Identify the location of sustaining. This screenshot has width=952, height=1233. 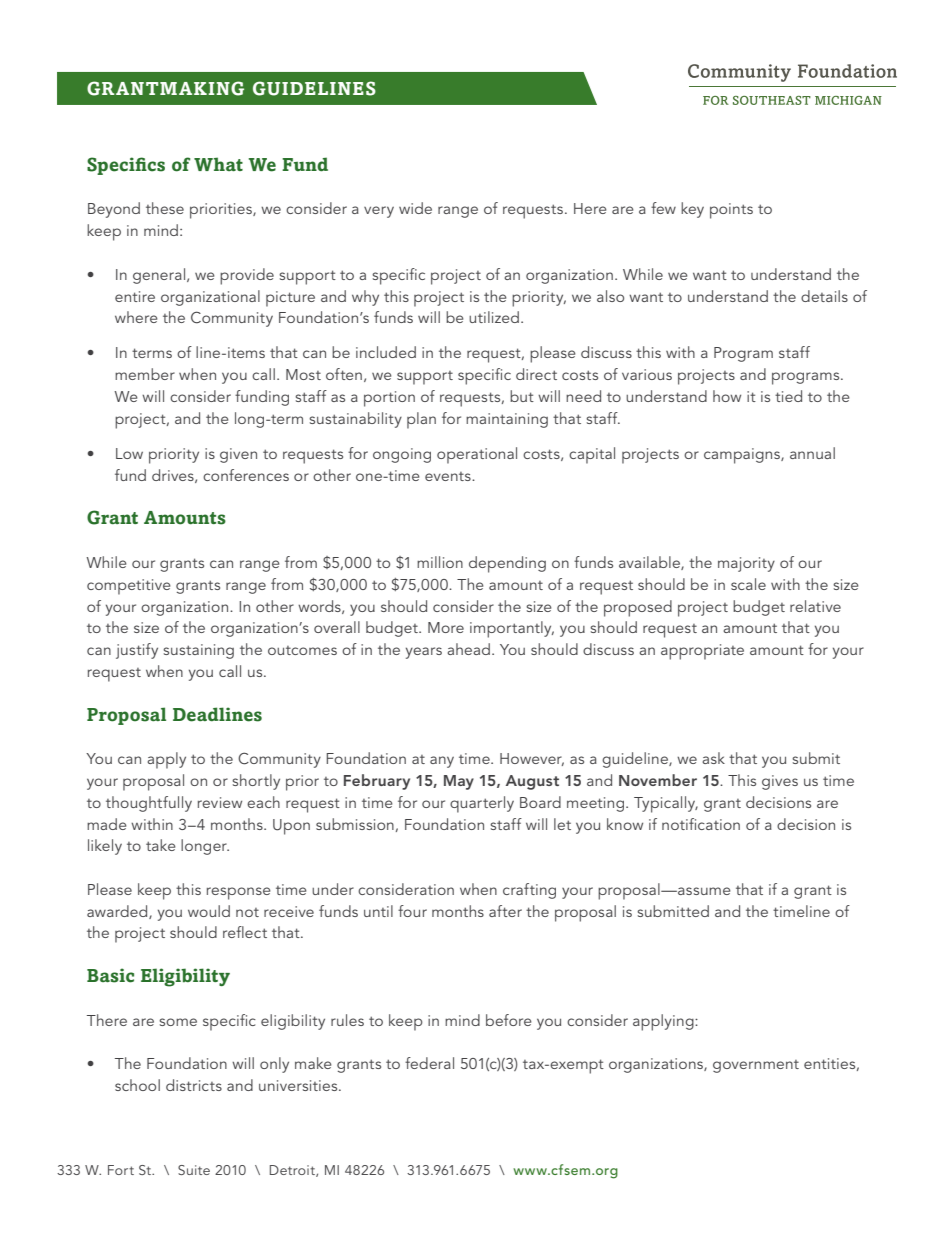
(198, 651).
